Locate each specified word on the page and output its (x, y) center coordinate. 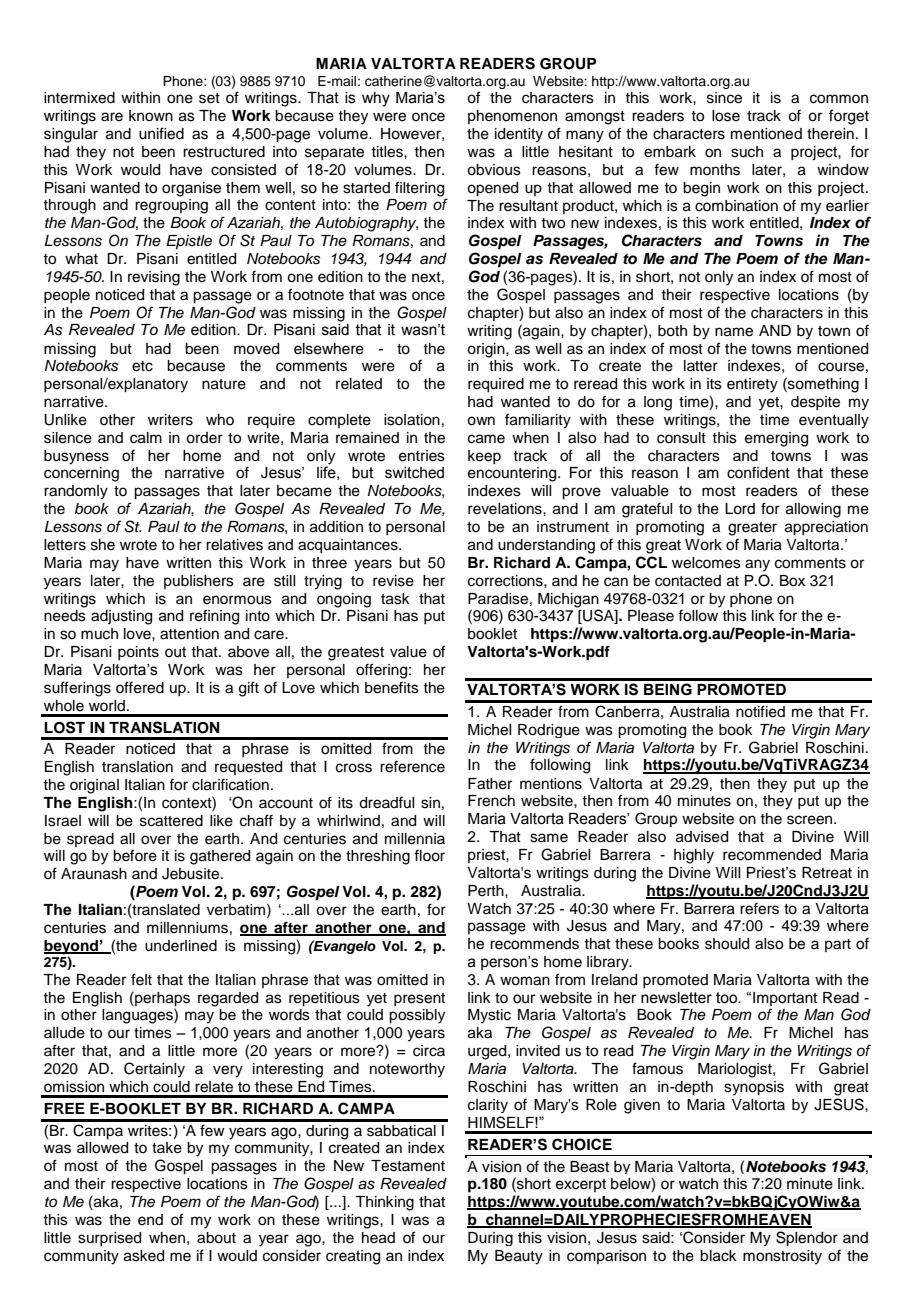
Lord (740, 509)
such (747, 152)
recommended (772, 855)
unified (161, 133)
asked (144, 1256)
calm (146, 438)
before (135, 855)
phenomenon (512, 117)
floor (429, 855)
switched (414, 473)
